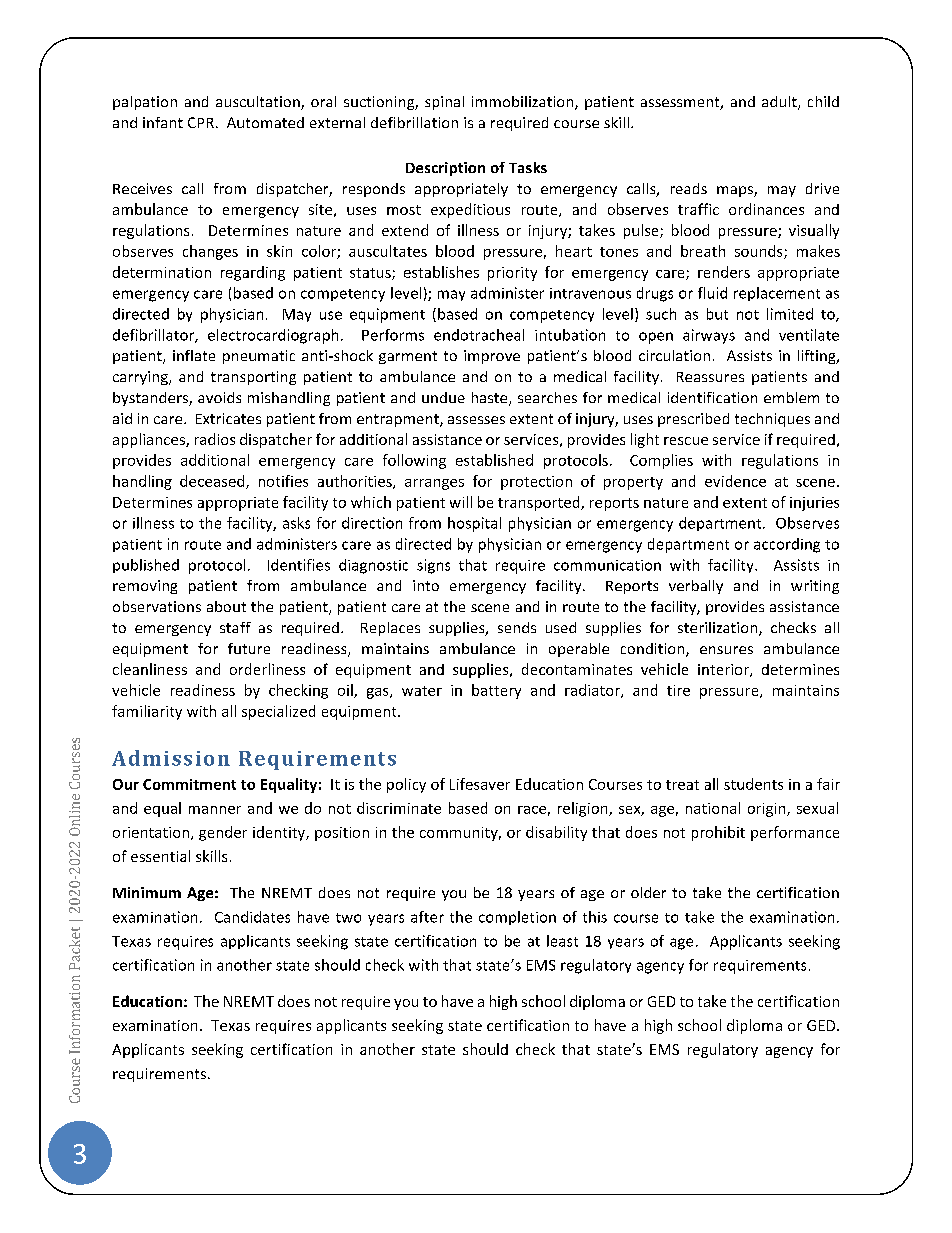  I want to click on Candidates, so click(252, 917).
